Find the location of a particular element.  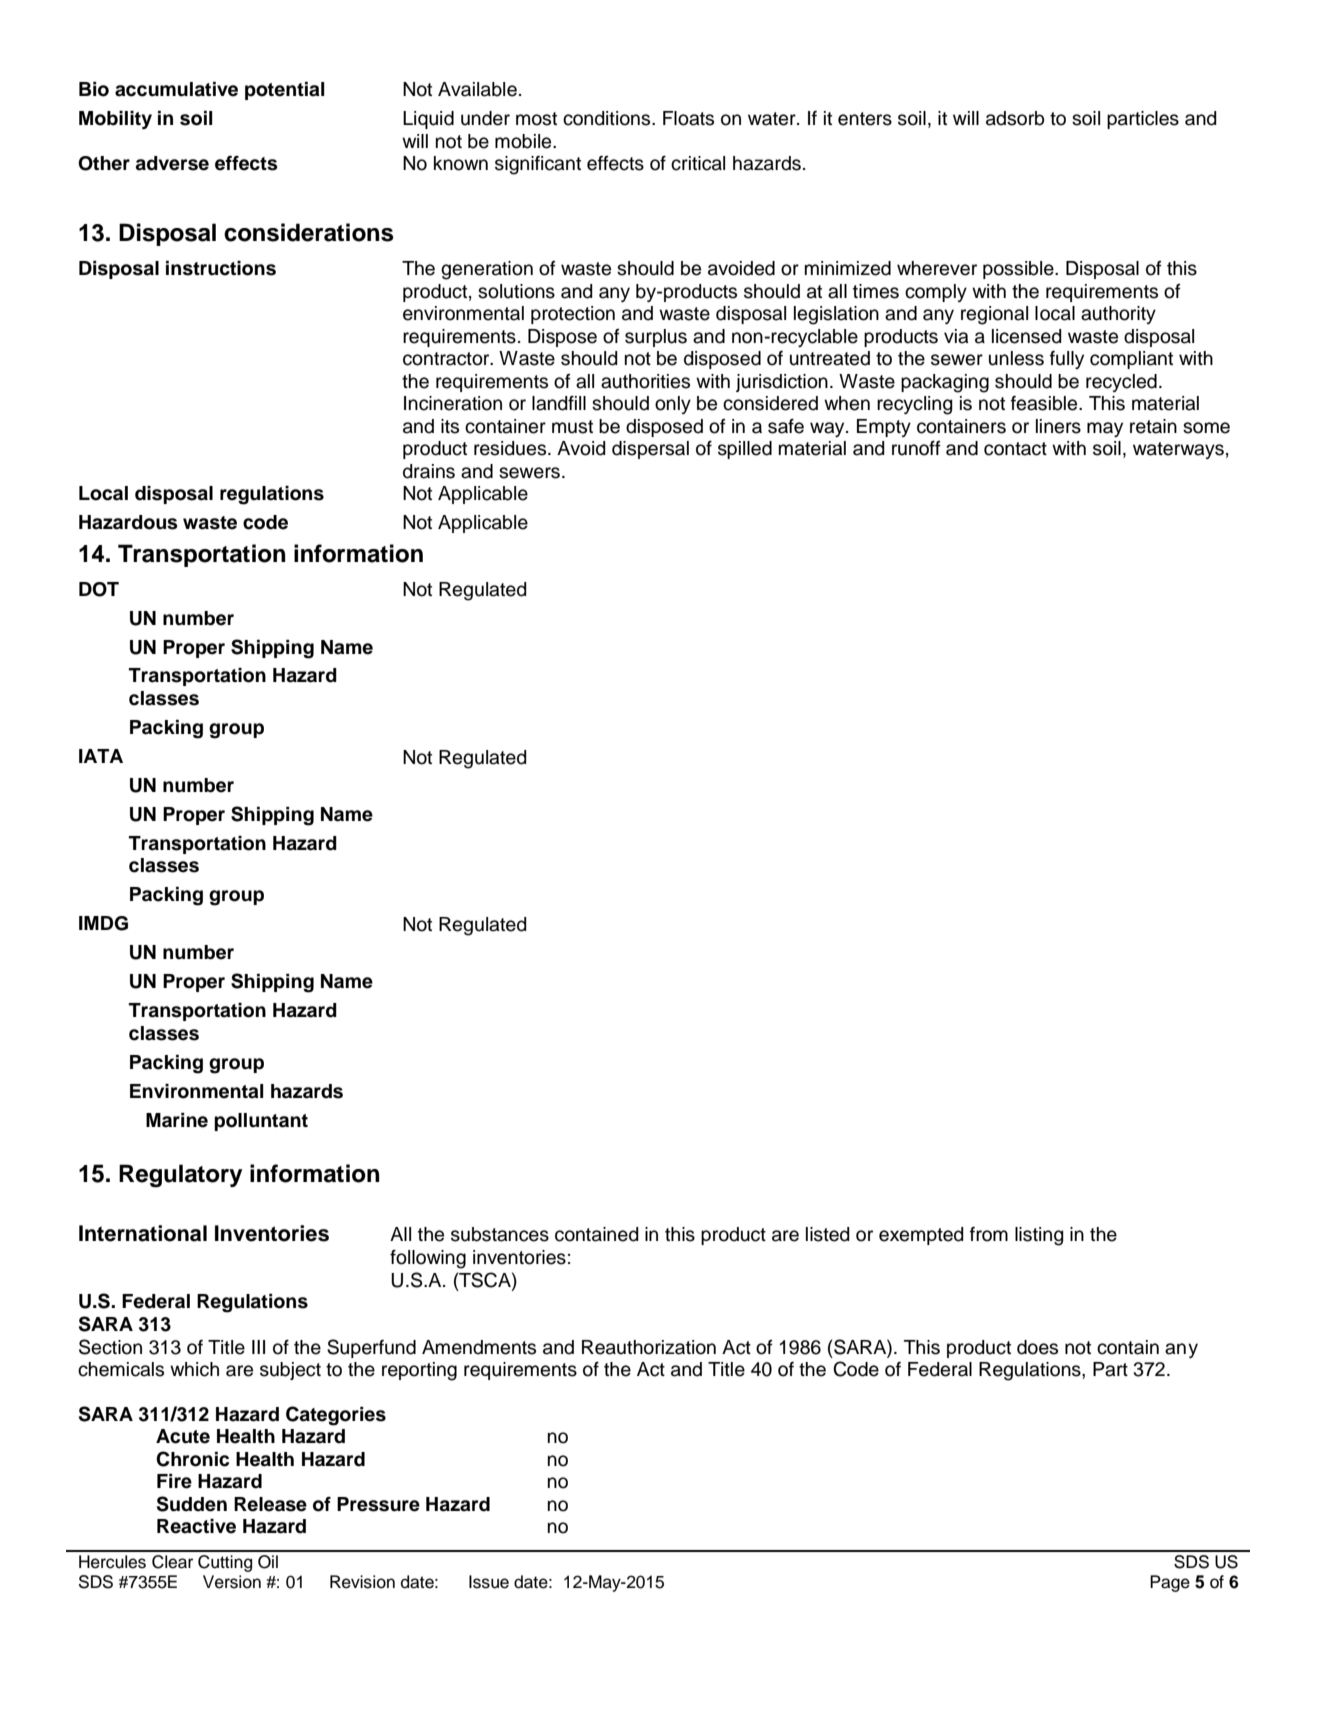

only is located at coordinates (673, 405).
